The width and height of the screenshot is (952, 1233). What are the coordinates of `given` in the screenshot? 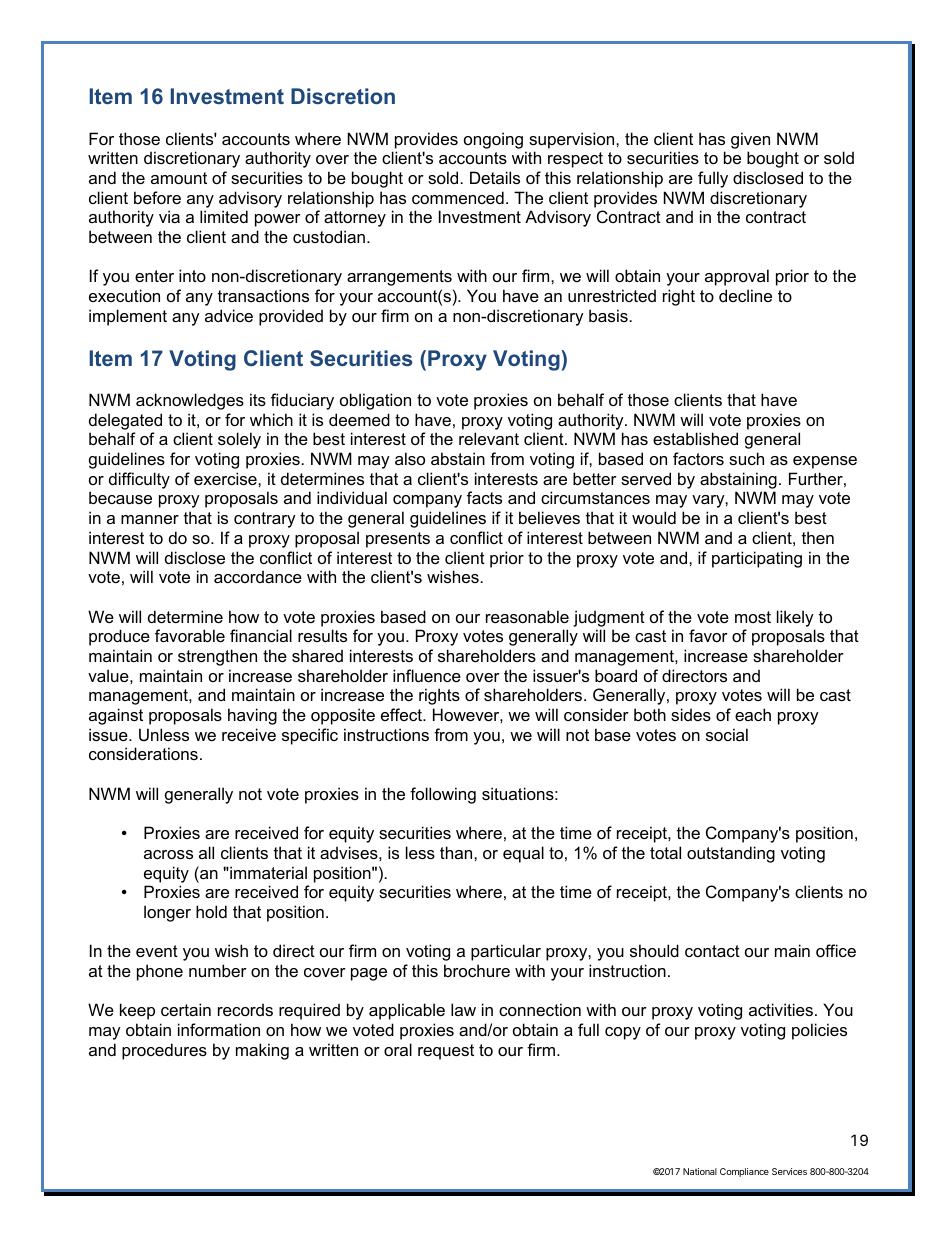 It's located at (750, 140).
